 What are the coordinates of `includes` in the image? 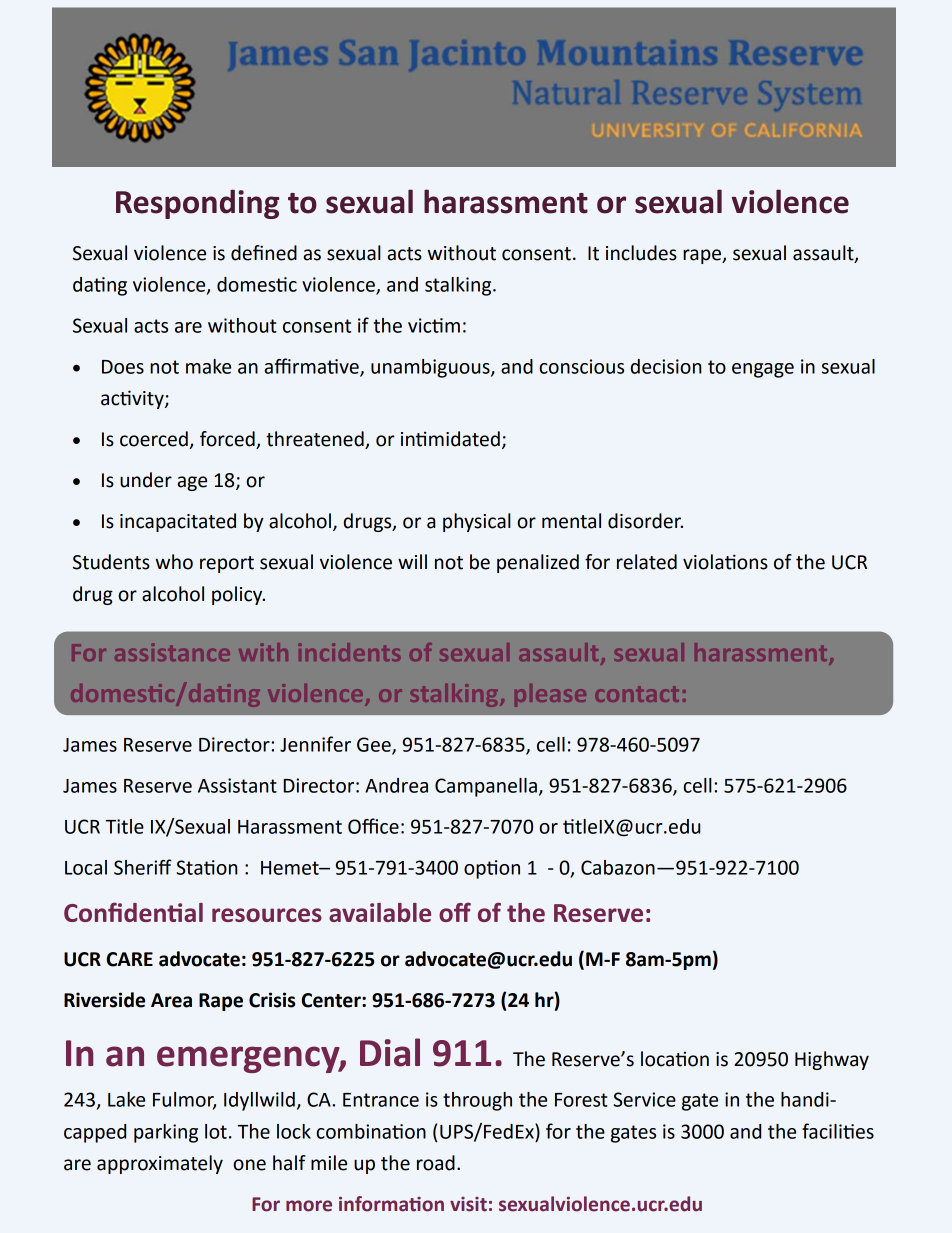 It's located at (641, 253).
